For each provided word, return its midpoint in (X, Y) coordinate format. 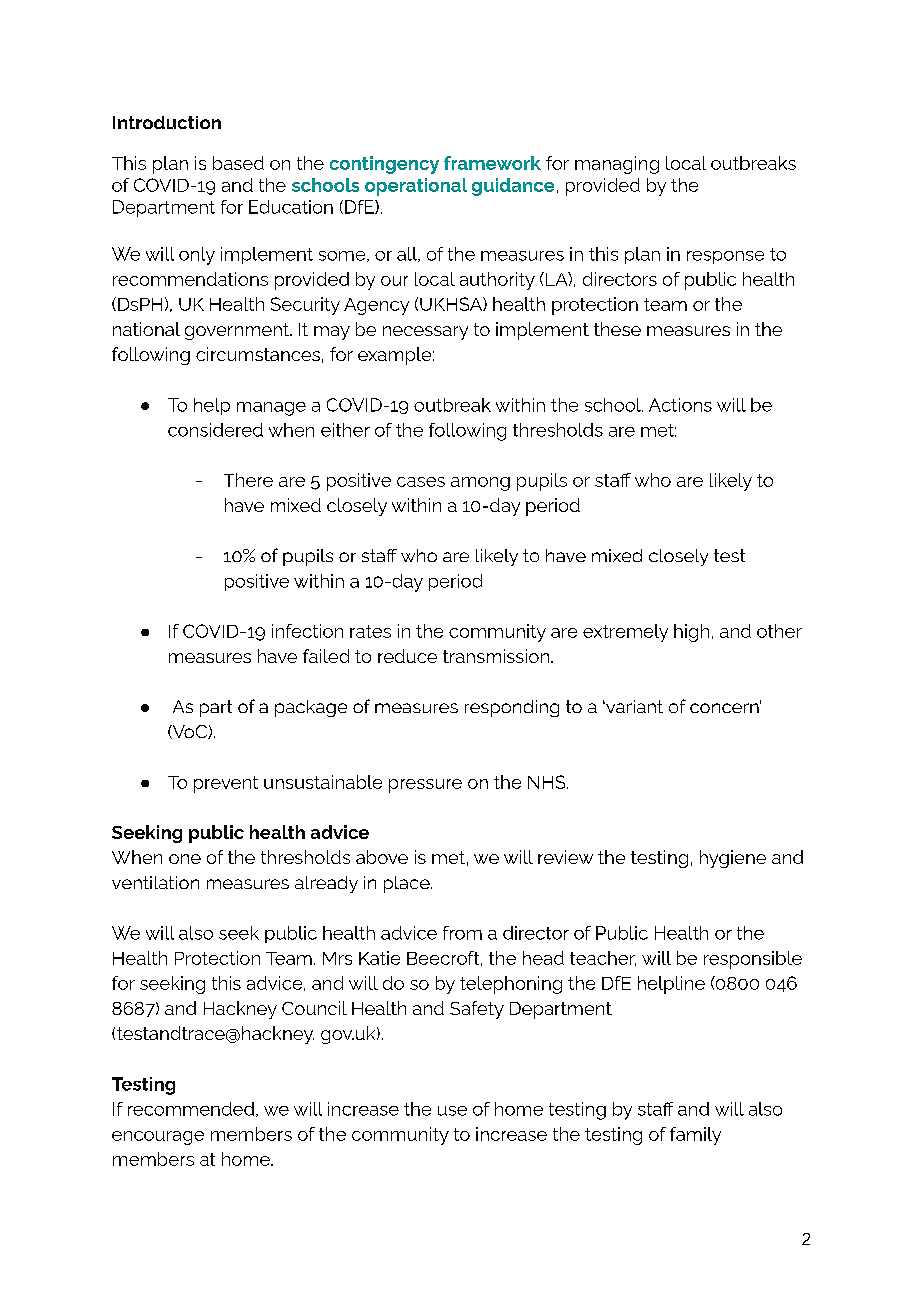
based (238, 163)
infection (307, 631)
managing (617, 165)
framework (492, 163)
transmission (496, 656)
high (691, 633)
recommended (191, 1109)
